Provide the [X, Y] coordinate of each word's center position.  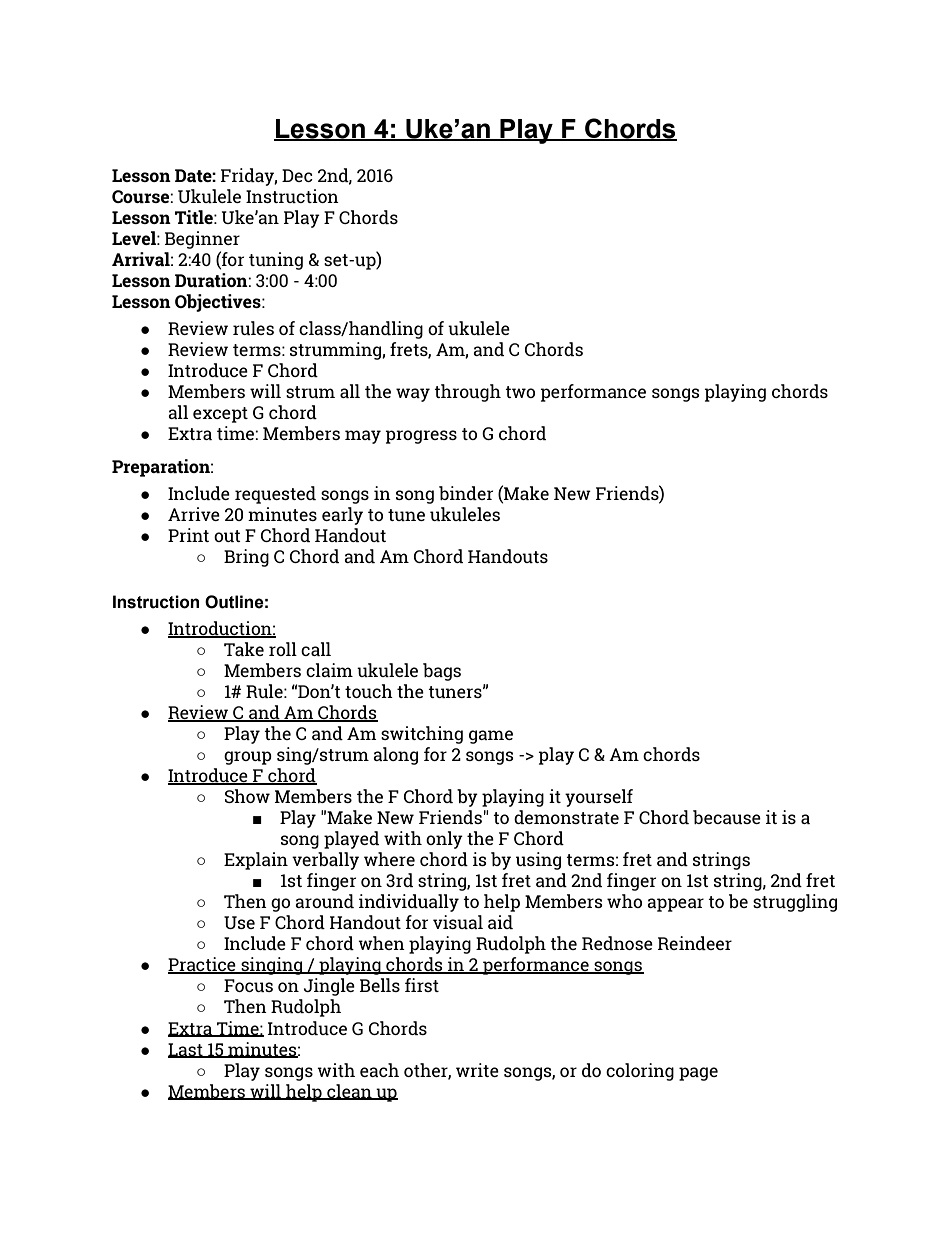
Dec [297, 175]
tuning [276, 261]
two [520, 392]
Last [186, 1050]
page [698, 1074]
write [477, 1070]
